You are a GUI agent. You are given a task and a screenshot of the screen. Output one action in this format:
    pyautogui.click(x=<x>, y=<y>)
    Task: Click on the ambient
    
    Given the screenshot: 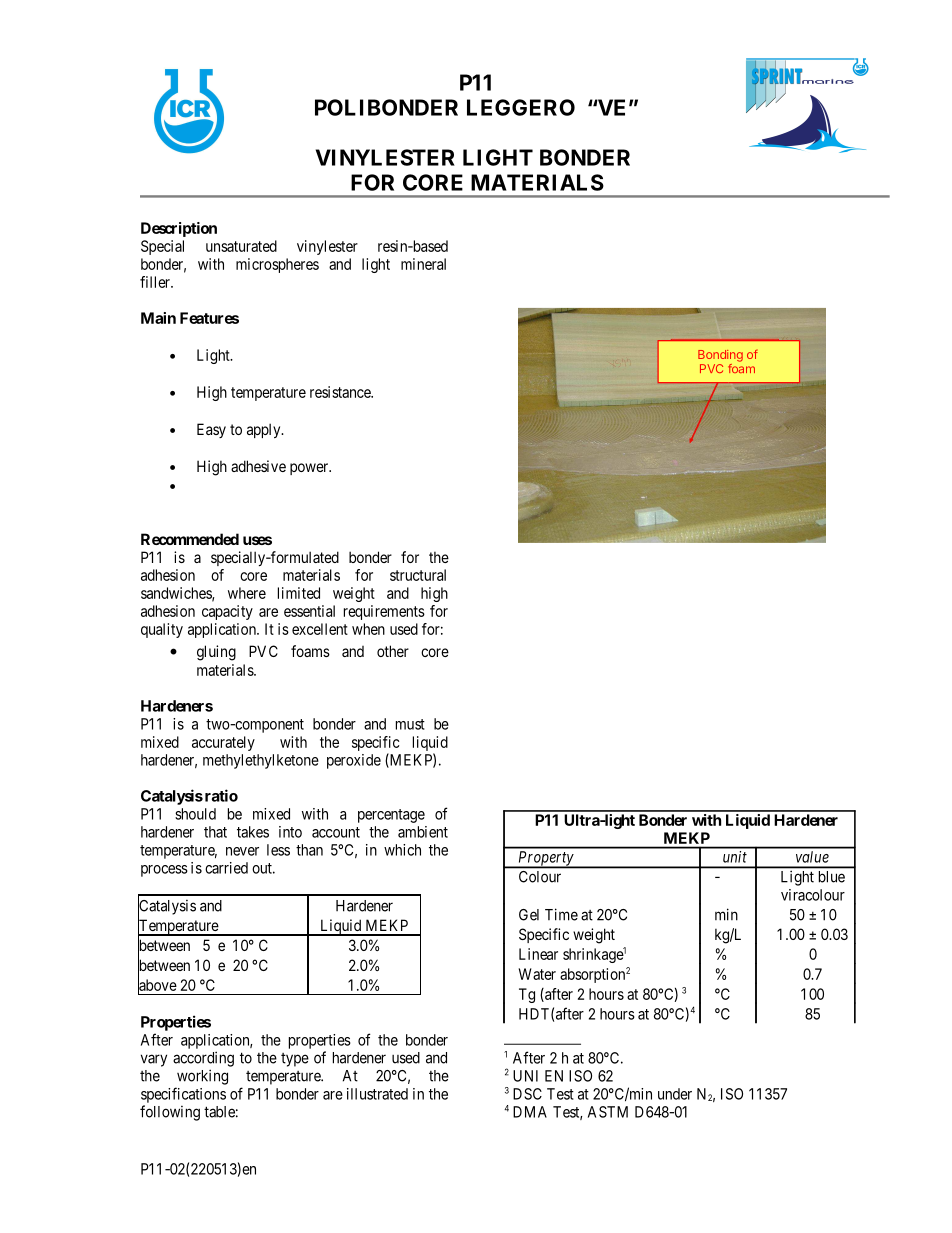 What is the action you would take?
    pyautogui.click(x=423, y=832)
